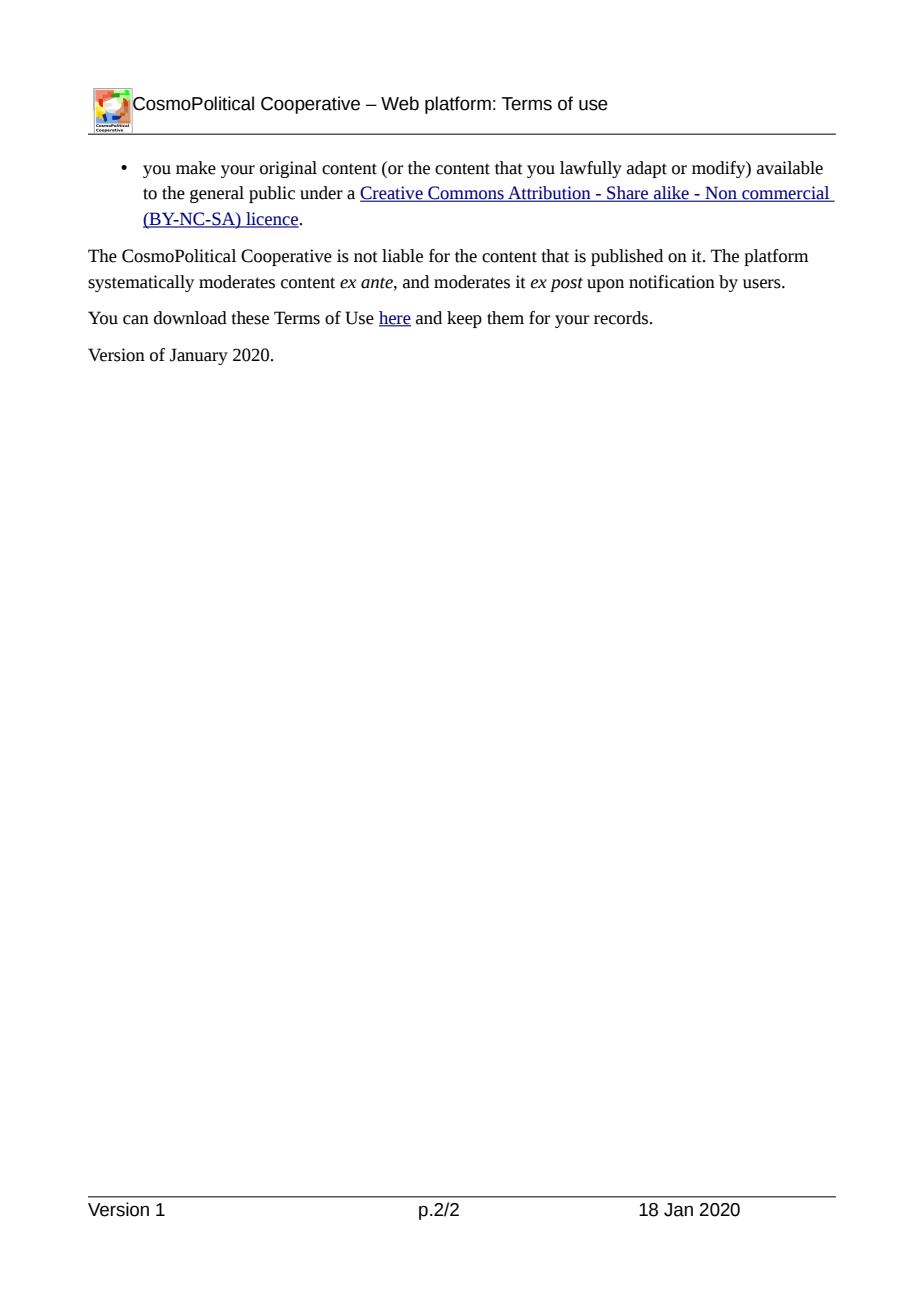  I want to click on lawfully, so click(591, 169).
